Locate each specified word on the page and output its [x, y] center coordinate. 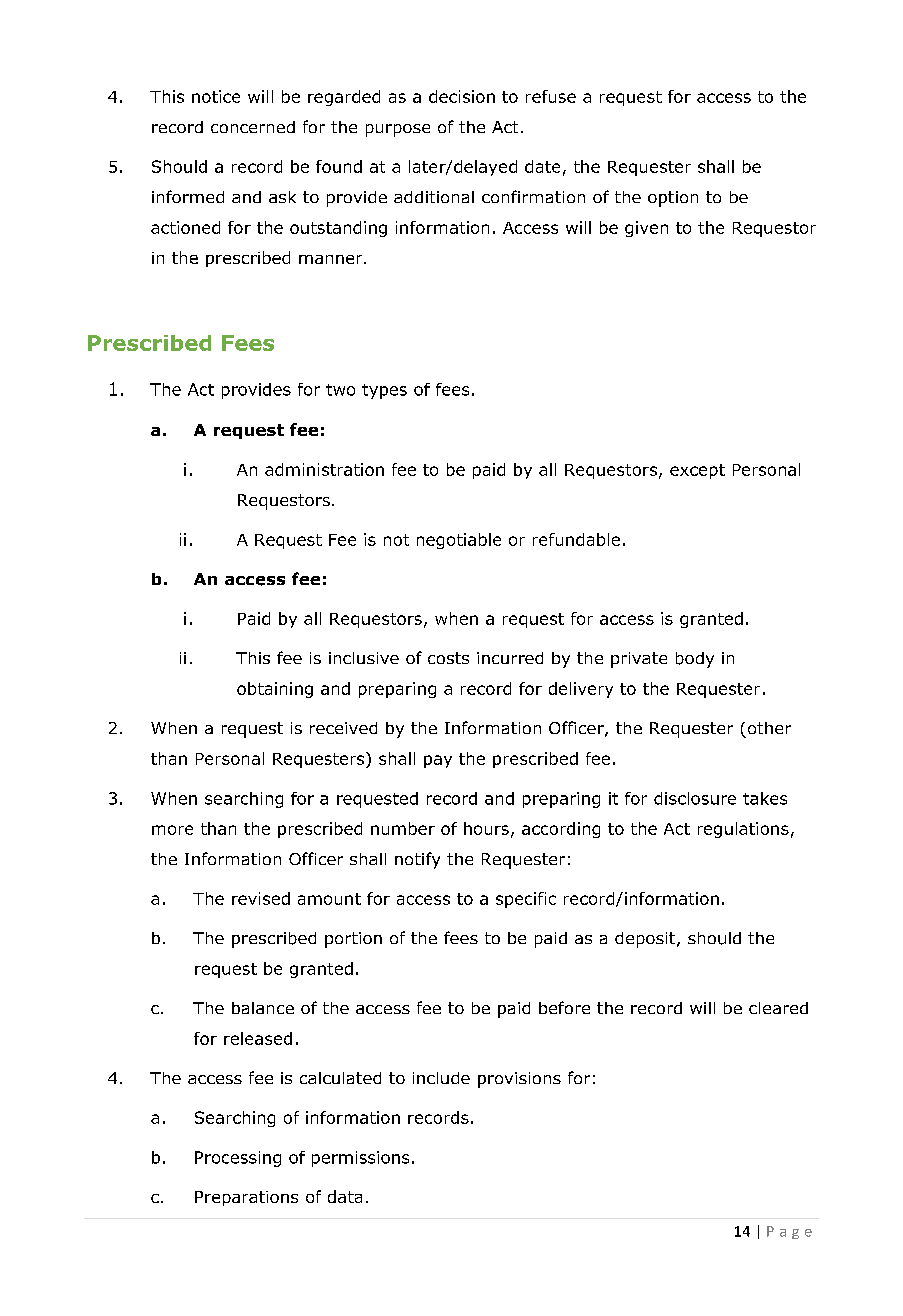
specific [526, 900]
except [697, 471]
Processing [238, 1159]
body [695, 660]
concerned [253, 127]
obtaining [275, 690]
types [384, 391]
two [340, 390]
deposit [646, 940]
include [441, 1078]
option [673, 199]
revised [261, 898]
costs [448, 658]
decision [462, 96]
